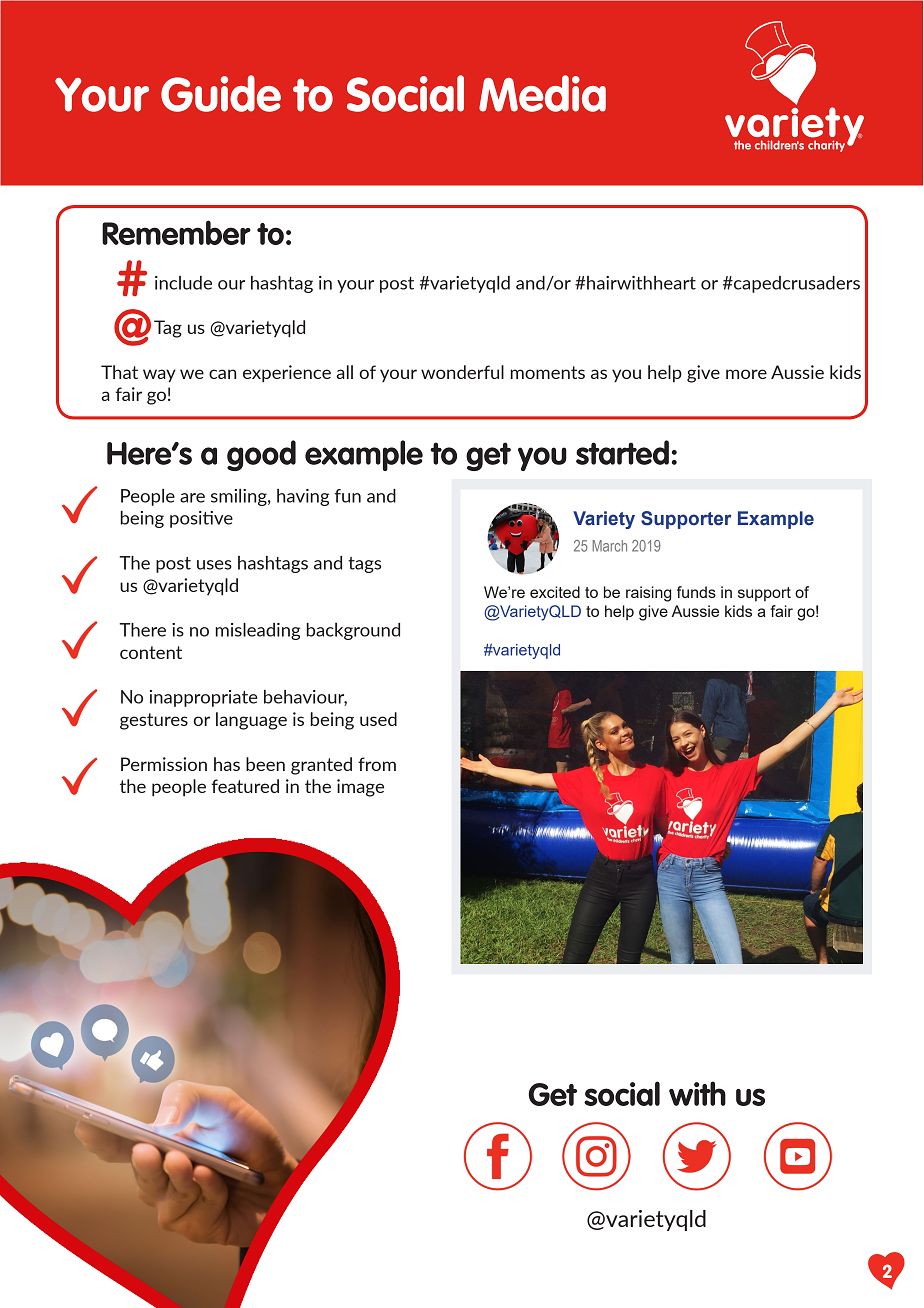  Describe the element at coordinates (377, 764) in the screenshot. I see `from` at that location.
